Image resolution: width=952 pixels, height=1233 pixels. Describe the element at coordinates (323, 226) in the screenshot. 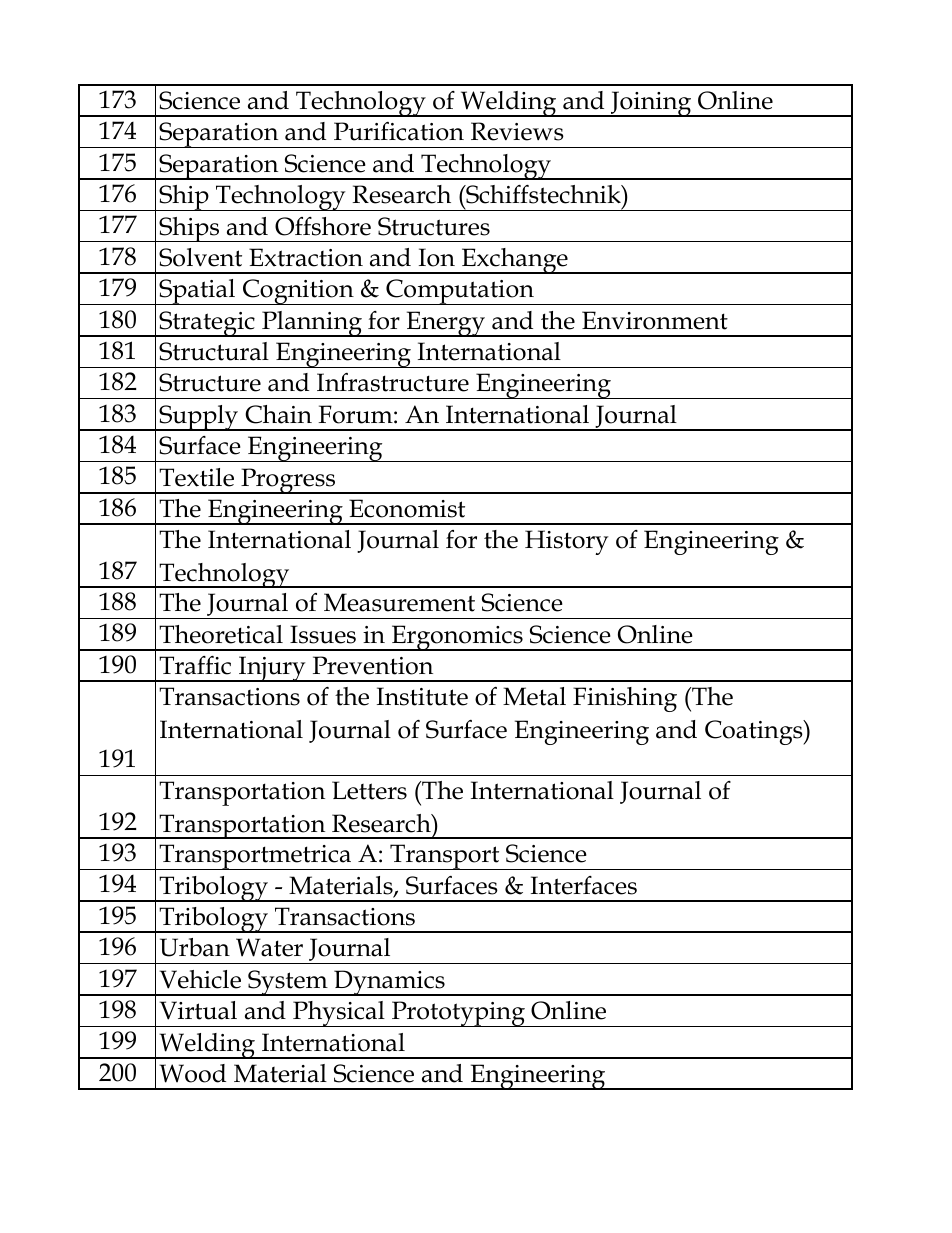

I see `Offshore` at that location.
